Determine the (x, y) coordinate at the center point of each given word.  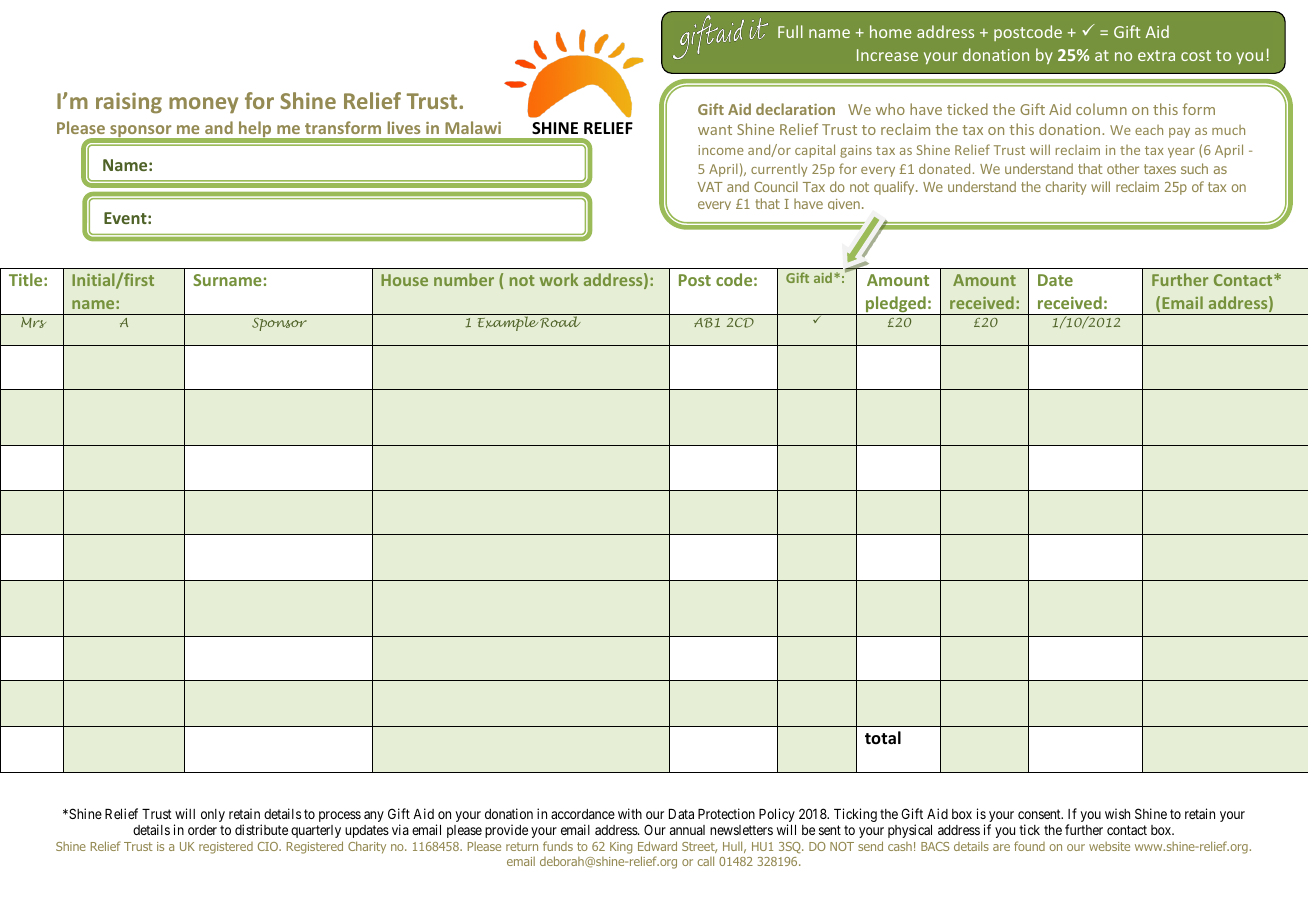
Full (790, 31)
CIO (269, 846)
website (1109, 846)
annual (687, 830)
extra (1156, 55)
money (203, 105)
